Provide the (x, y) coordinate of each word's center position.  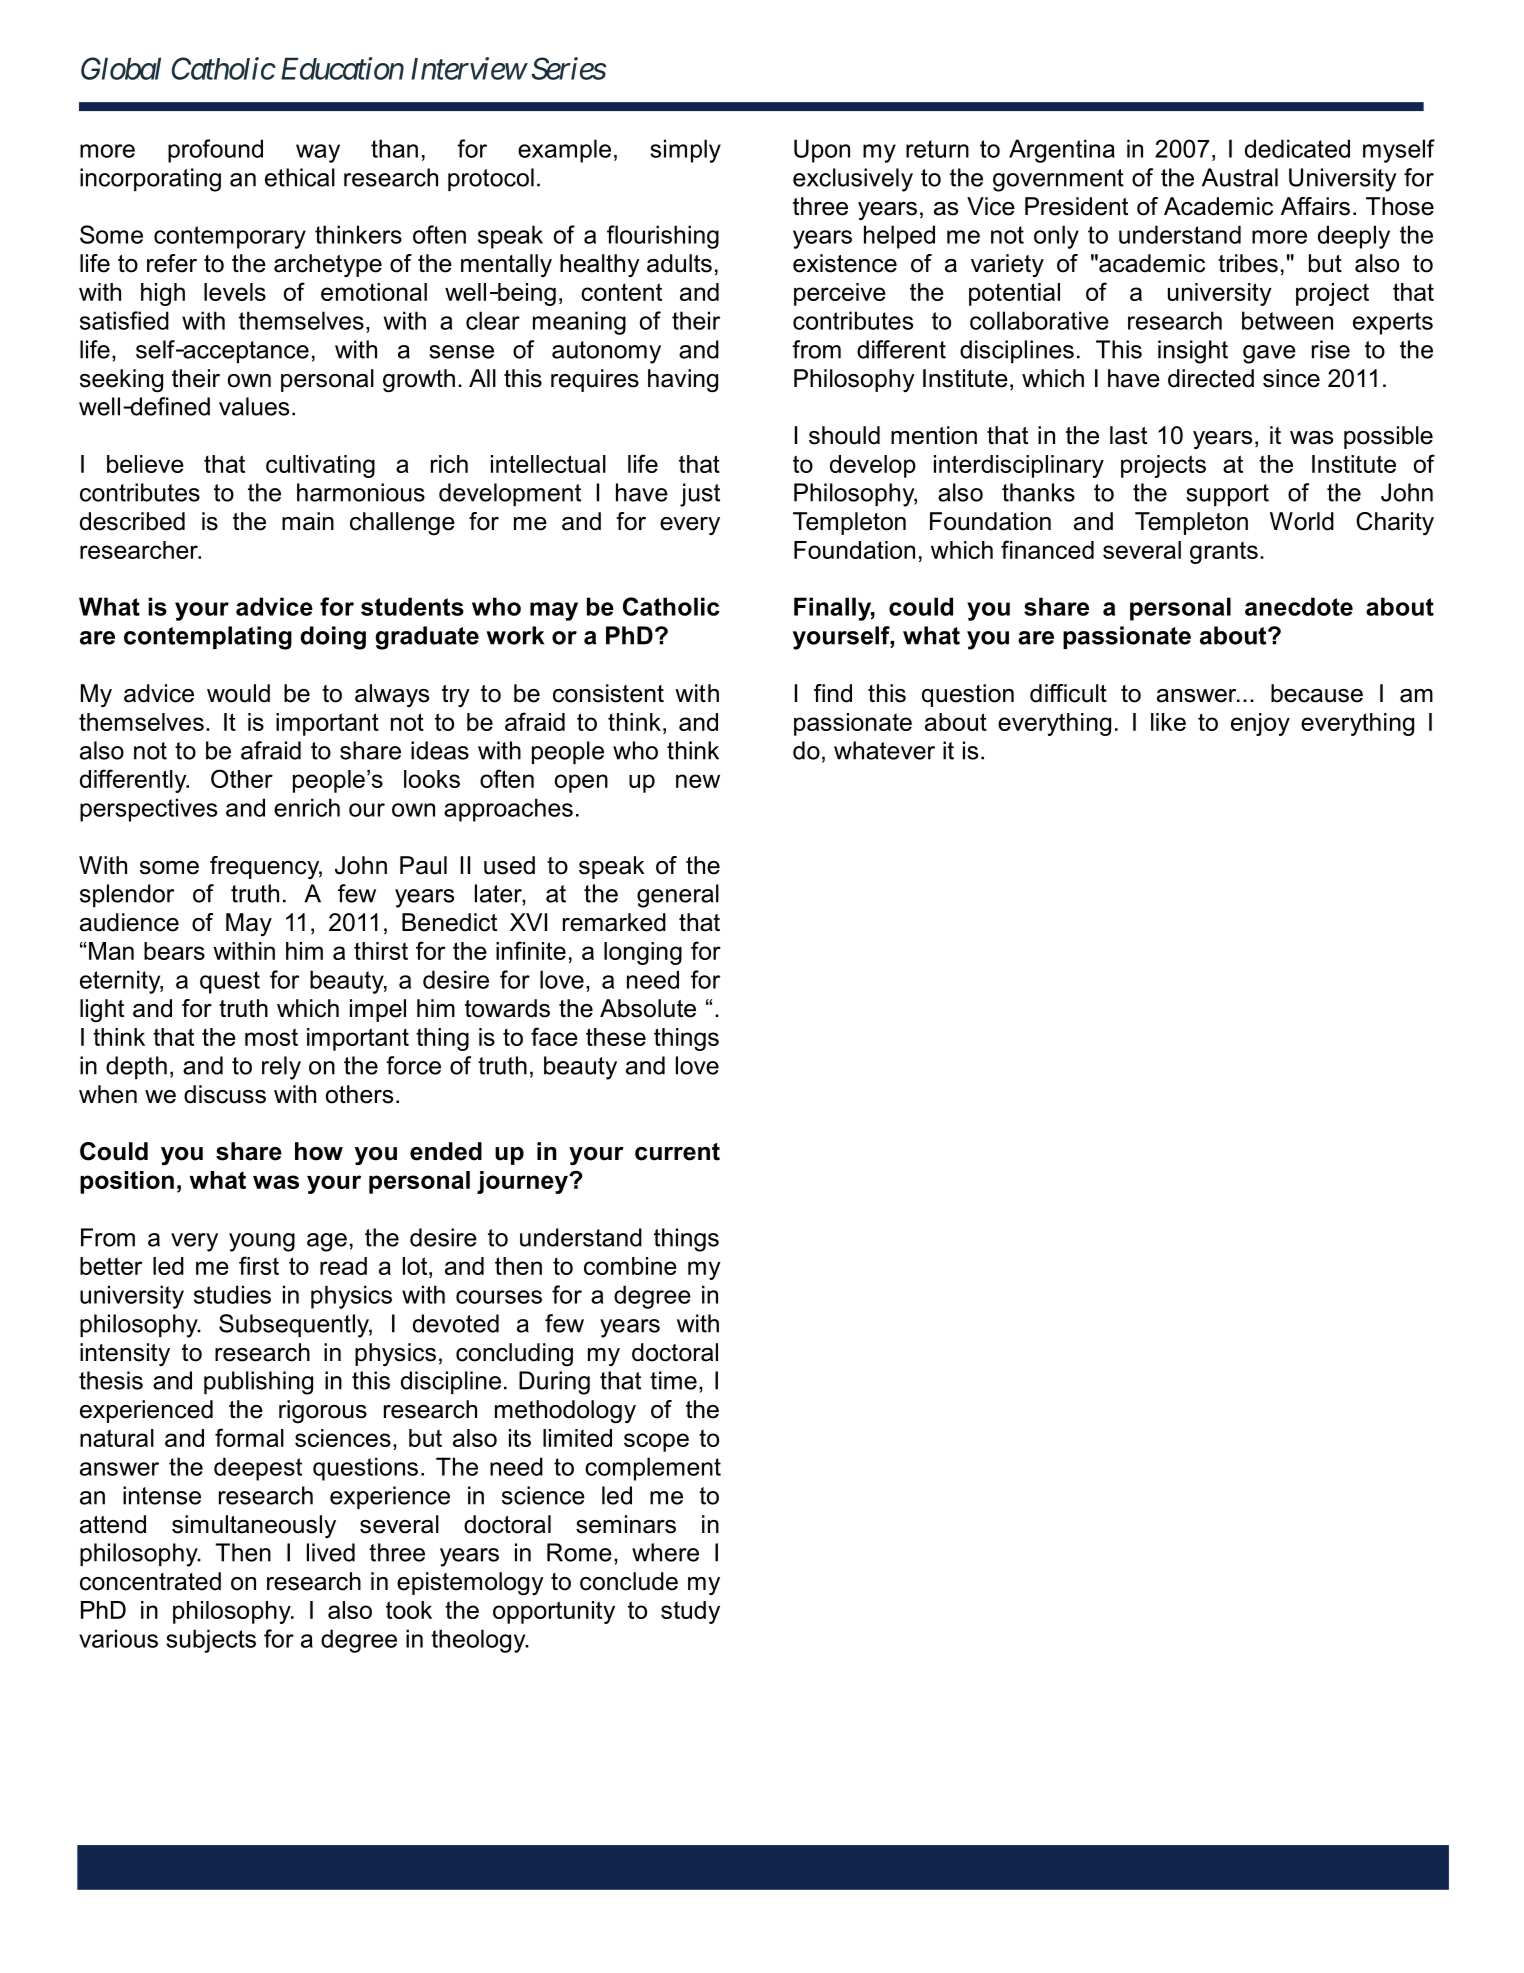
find (833, 693)
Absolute (648, 1008)
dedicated (1297, 148)
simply (685, 151)
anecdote (1299, 606)
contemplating (208, 638)
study (690, 1612)
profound (215, 151)
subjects (211, 1641)
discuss (225, 1094)
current (677, 1152)
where (665, 1552)
